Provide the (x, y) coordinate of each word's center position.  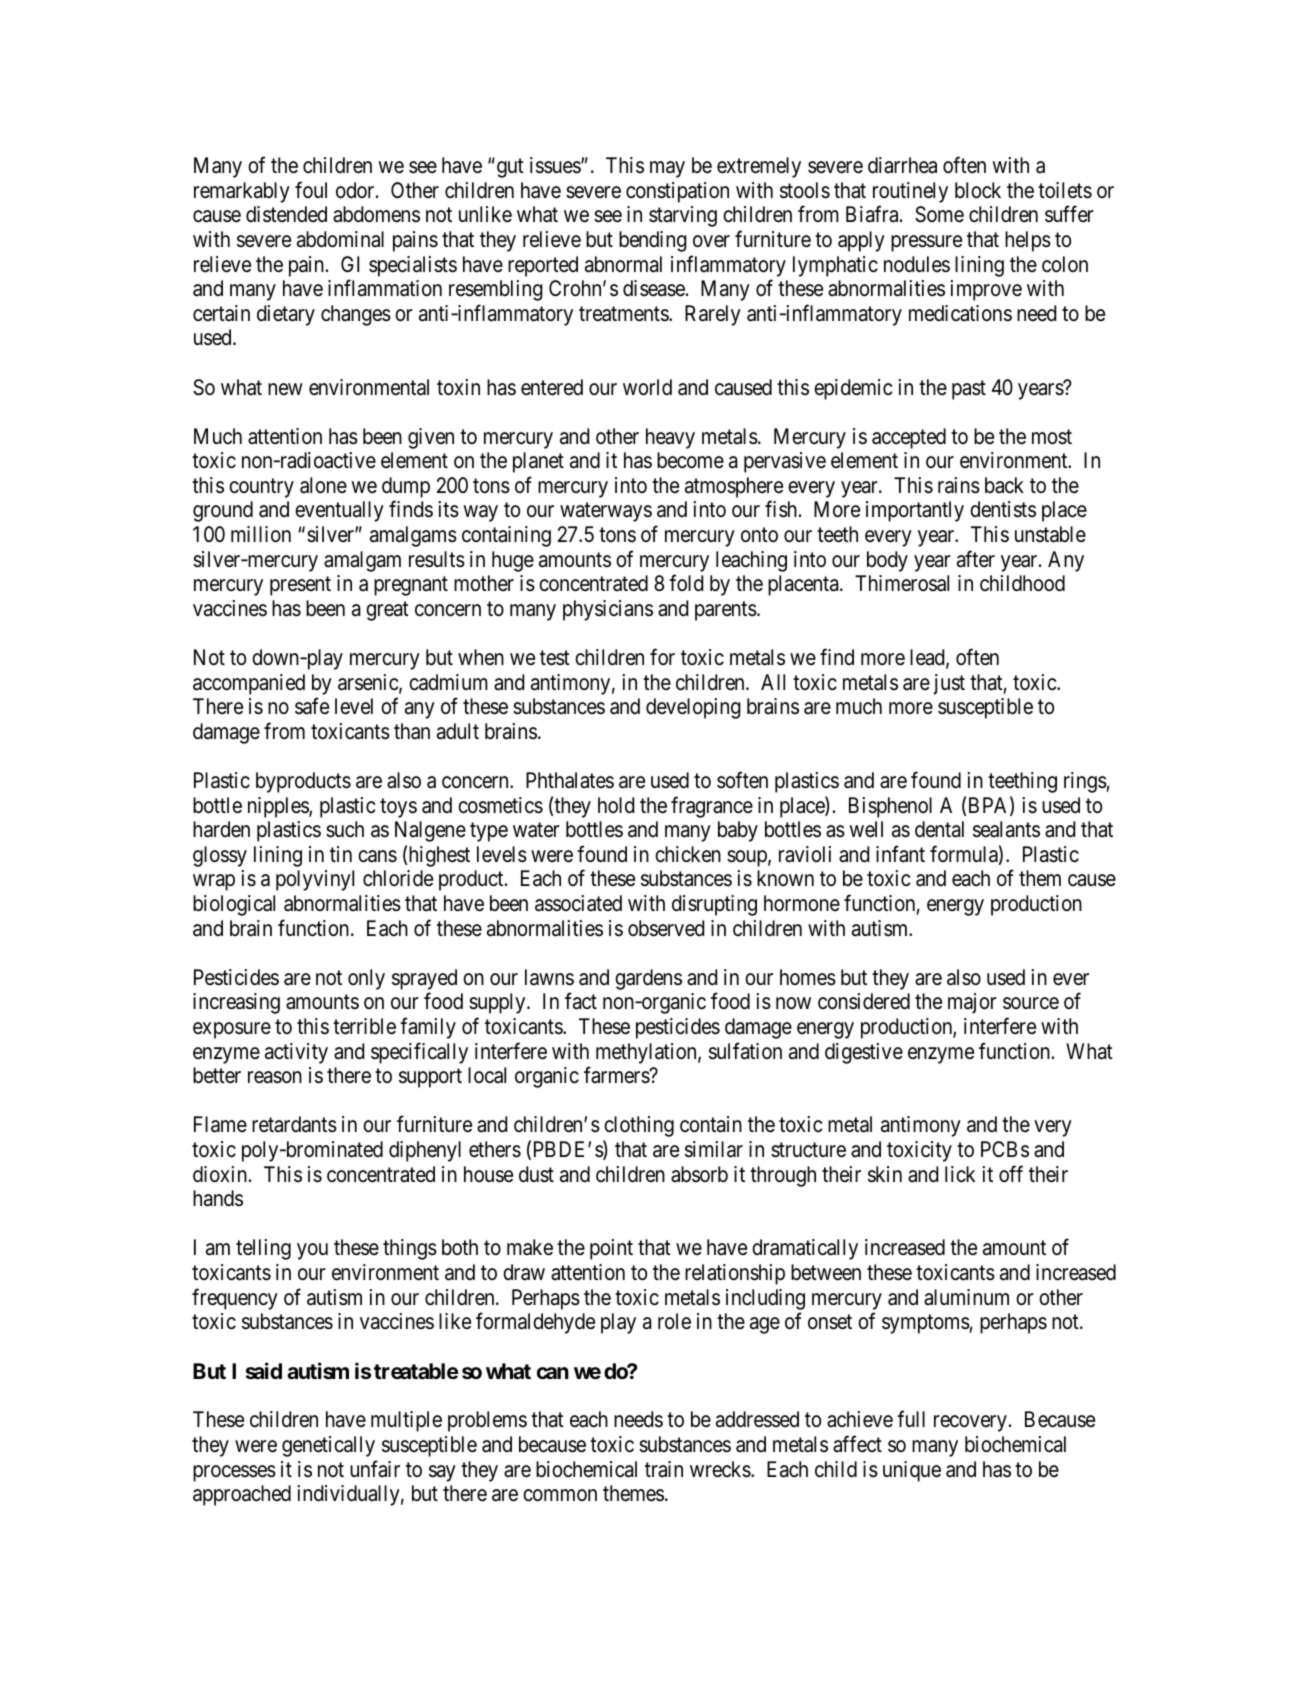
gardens (648, 979)
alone (323, 485)
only (366, 979)
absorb (699, 1174)
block (978, 190)
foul (311, 189)
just (949, 684)
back (1004, 485)
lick (960, 1174)
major (972, 1003)
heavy (670, 438)
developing (693, 708)
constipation (677, 192)
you (312, 1252)
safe (312, 706)
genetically (328, 1446)
